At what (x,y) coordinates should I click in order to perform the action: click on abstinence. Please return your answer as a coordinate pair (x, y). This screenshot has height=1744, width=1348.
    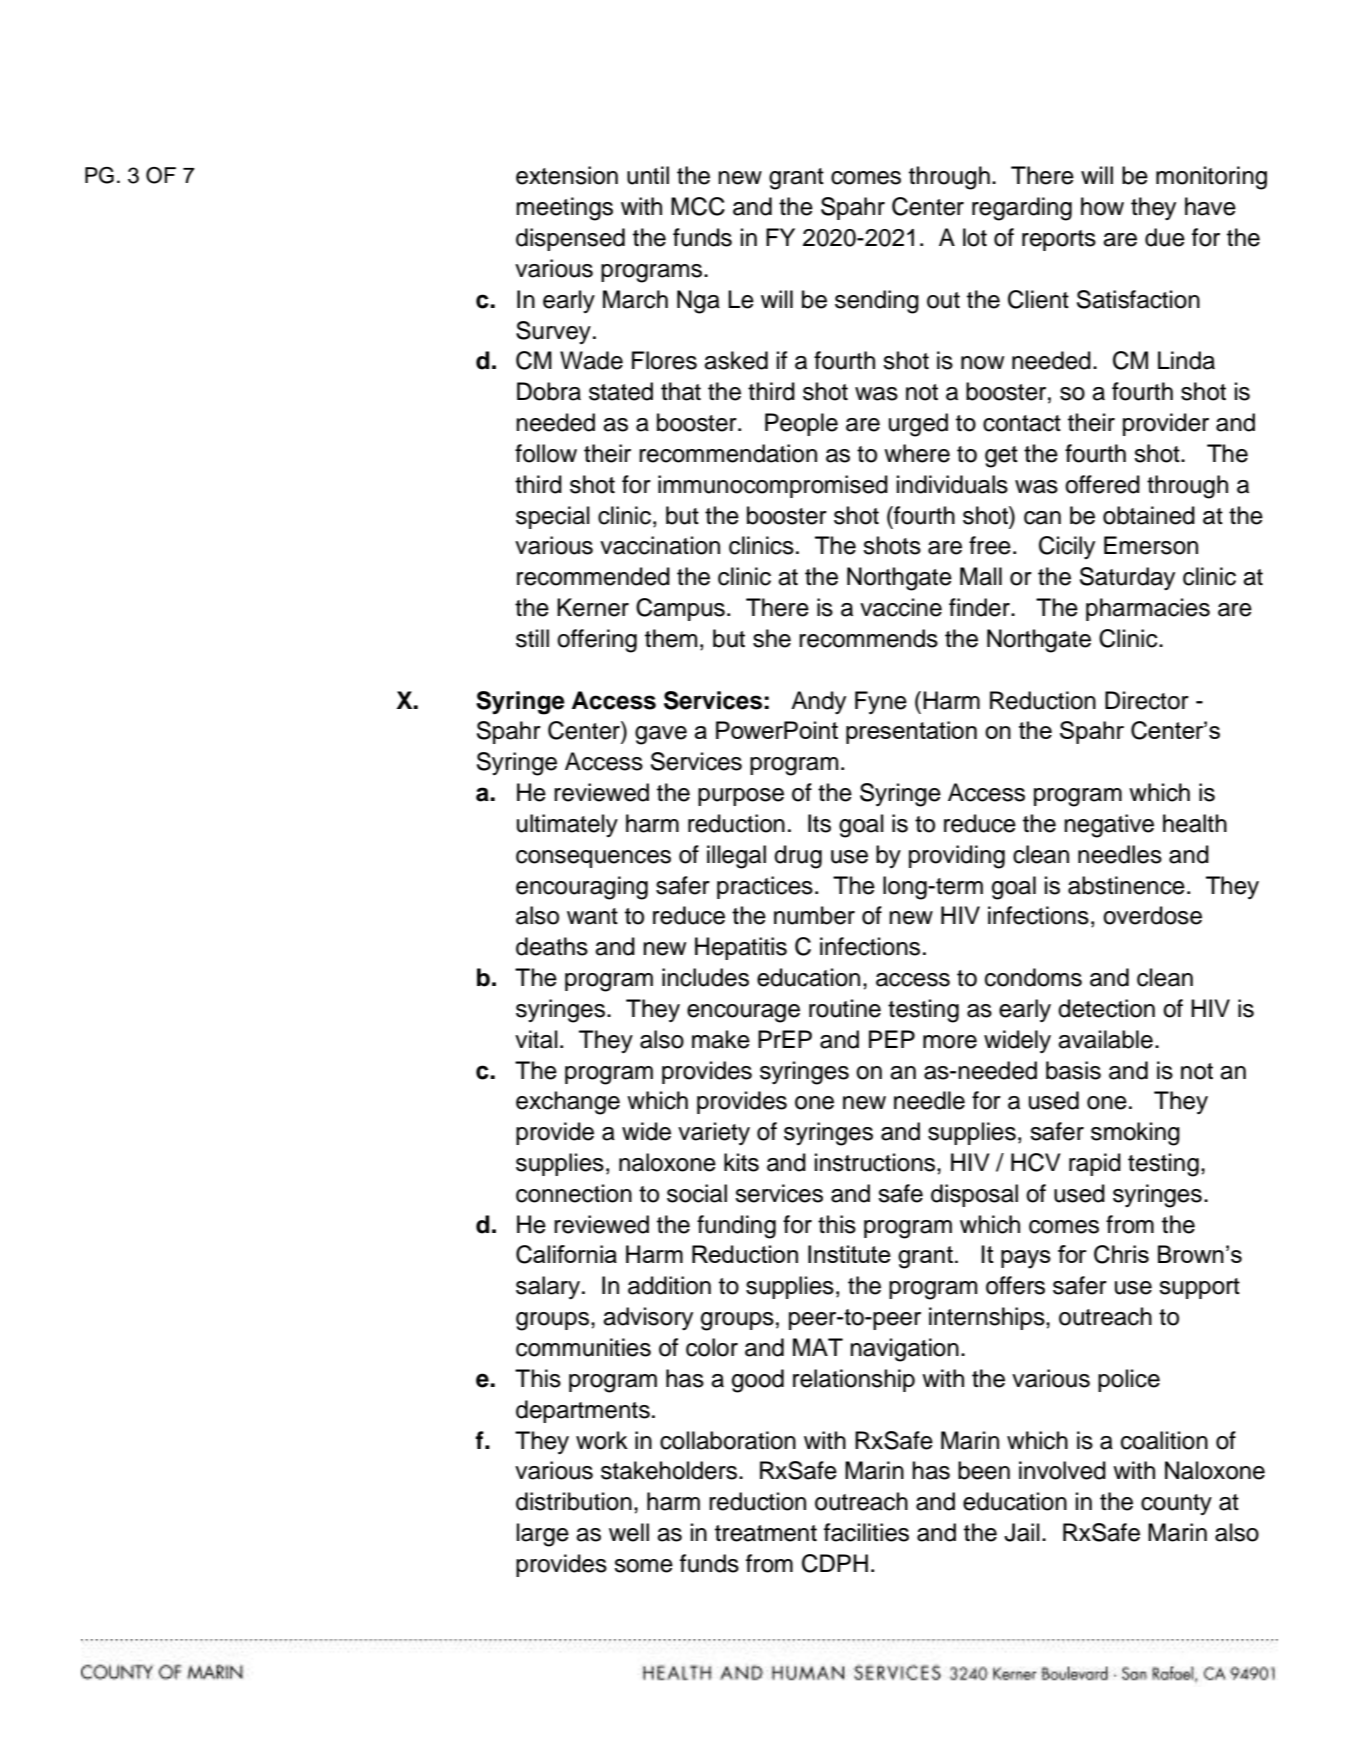
    Looking at the image, I should click on (1126, 885).
